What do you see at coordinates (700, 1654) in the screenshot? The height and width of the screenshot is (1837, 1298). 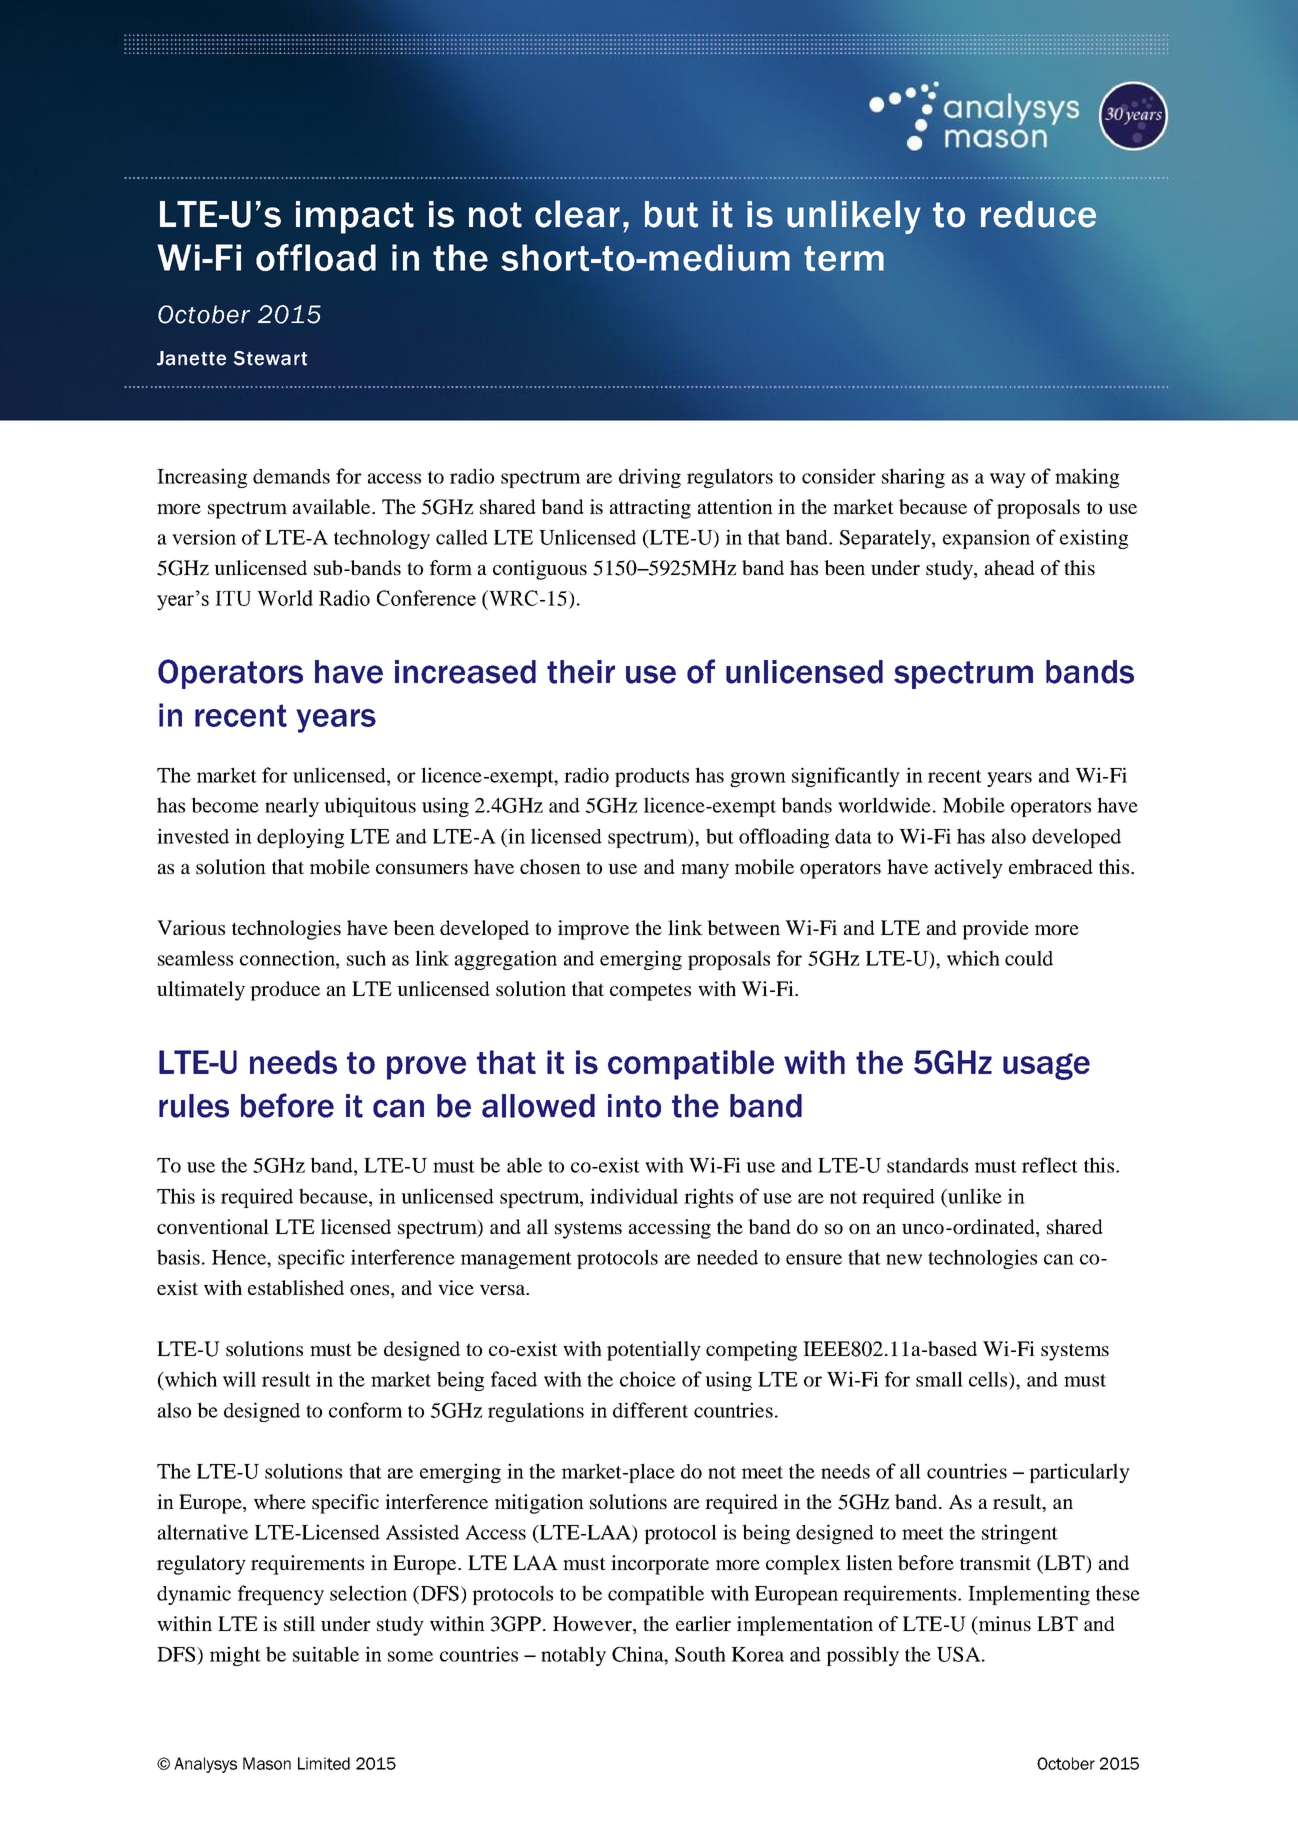 I see `South` at bounding box center [700, 1654].
